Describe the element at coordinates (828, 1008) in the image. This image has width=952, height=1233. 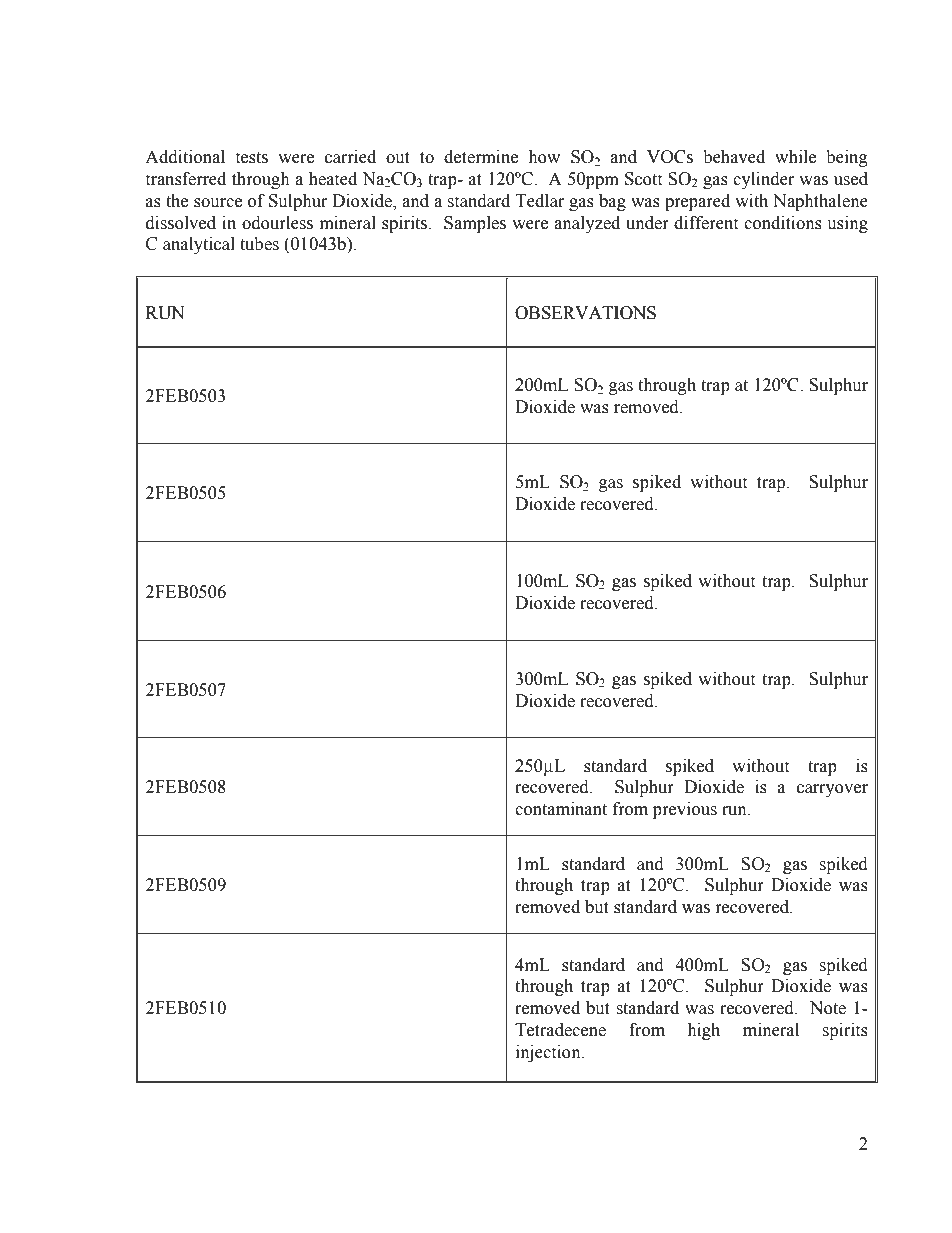
I see `Note` at that location.
